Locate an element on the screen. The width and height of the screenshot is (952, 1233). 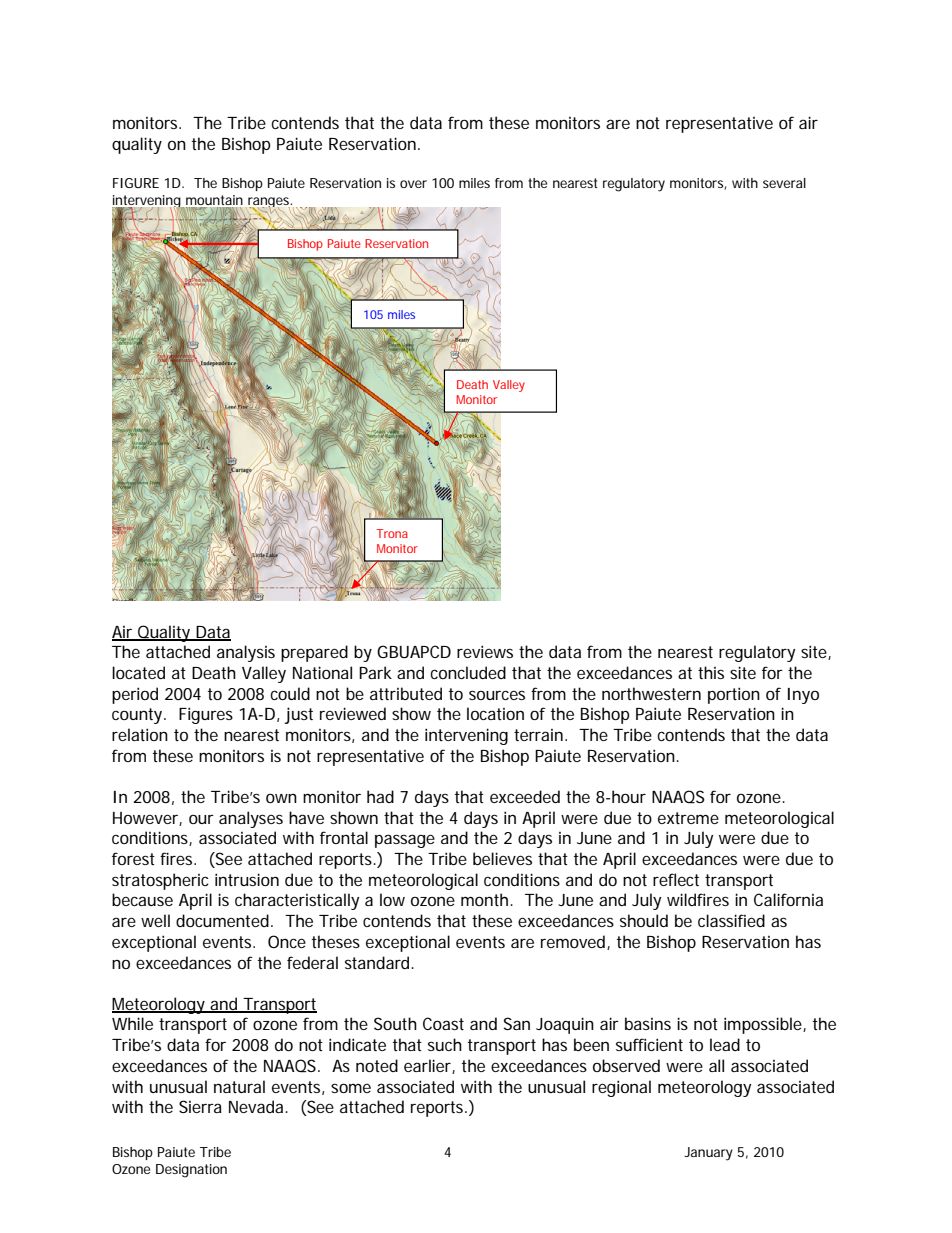
Designation is located at coordinates (191, 1171).
